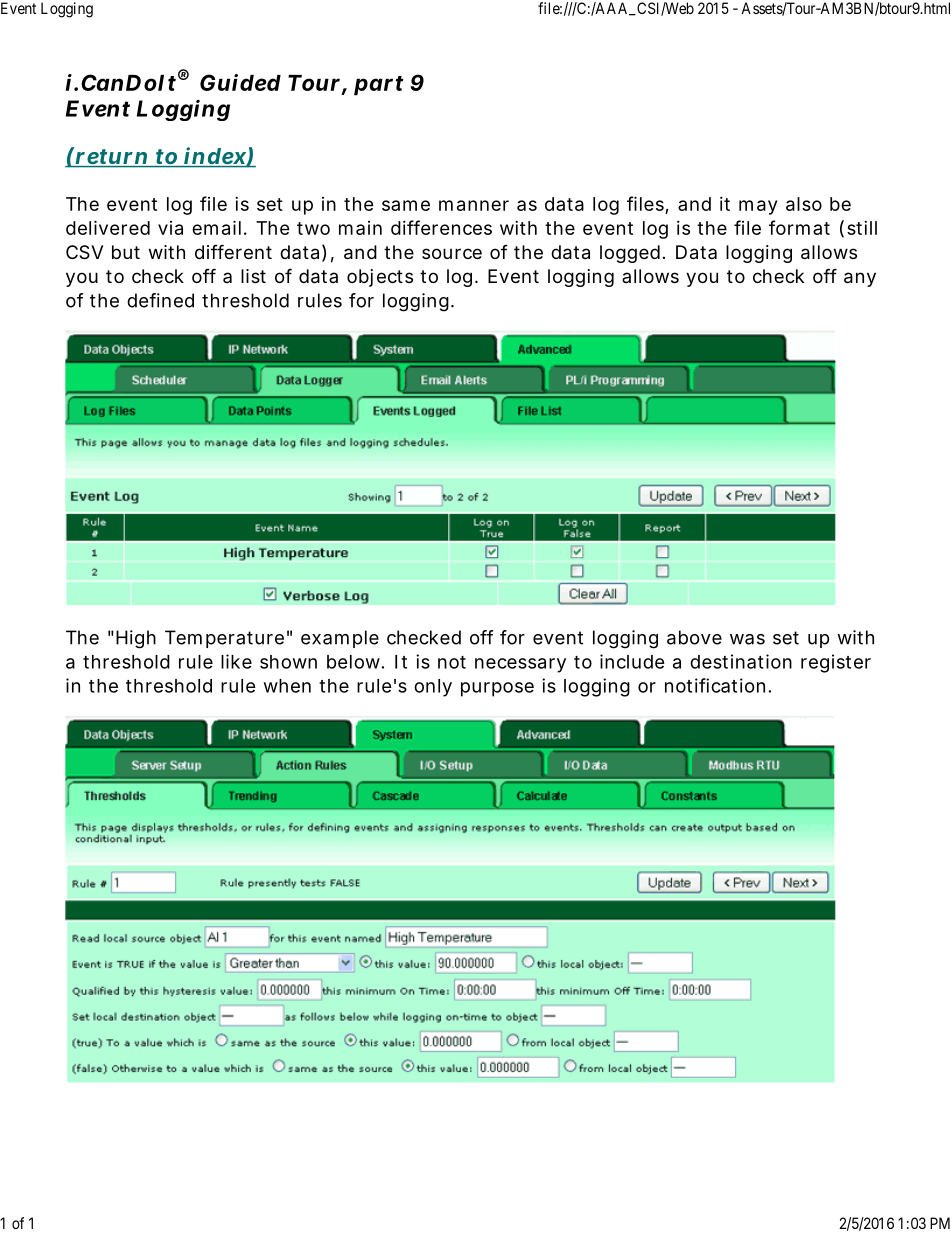 This document has width=952, height=1233. Describe the element at coordinates (747, 639) in the document. I see `was` at that location.
